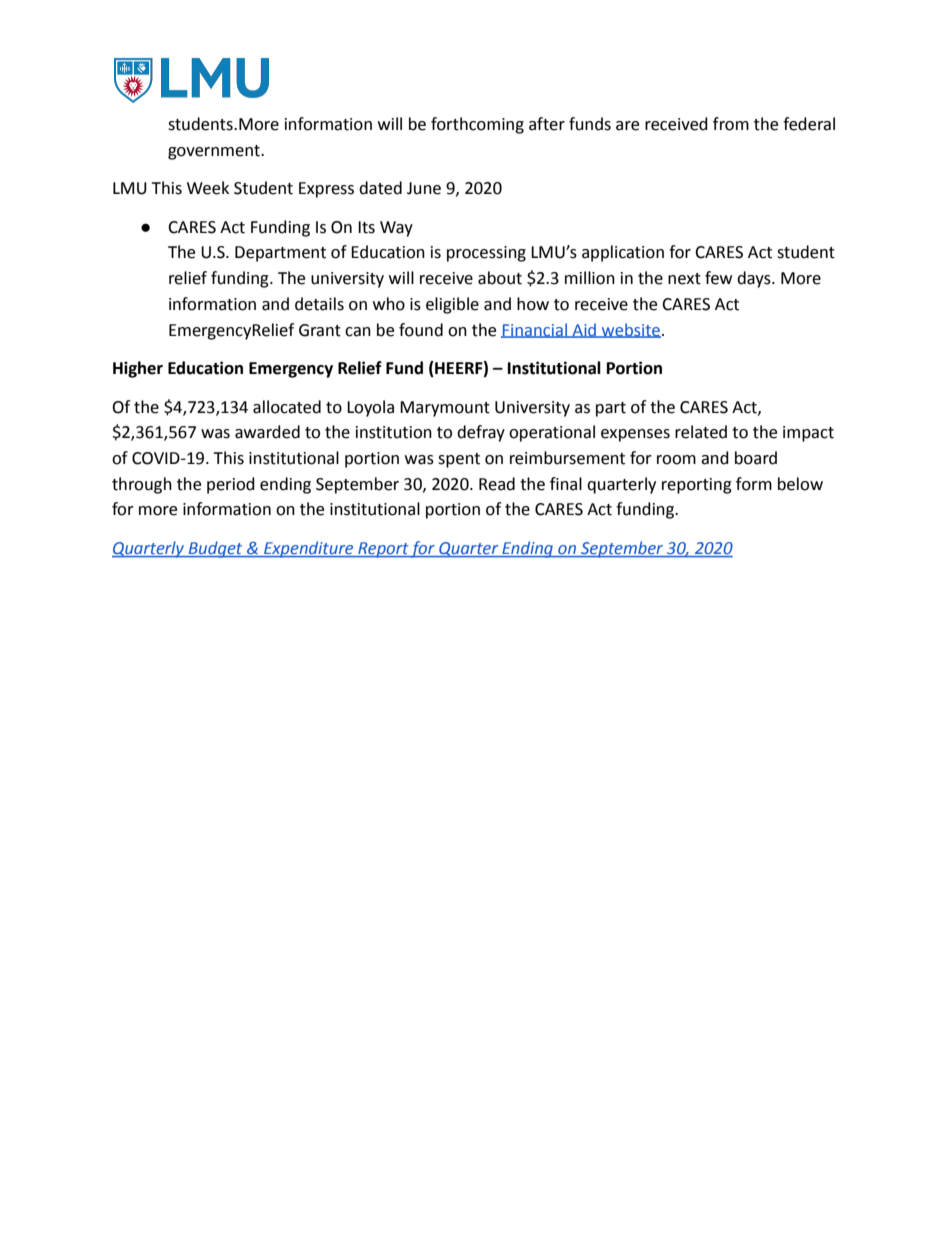  Describe the element at coordinates (319, 304) in the screenshot. I see `details` at that location.
